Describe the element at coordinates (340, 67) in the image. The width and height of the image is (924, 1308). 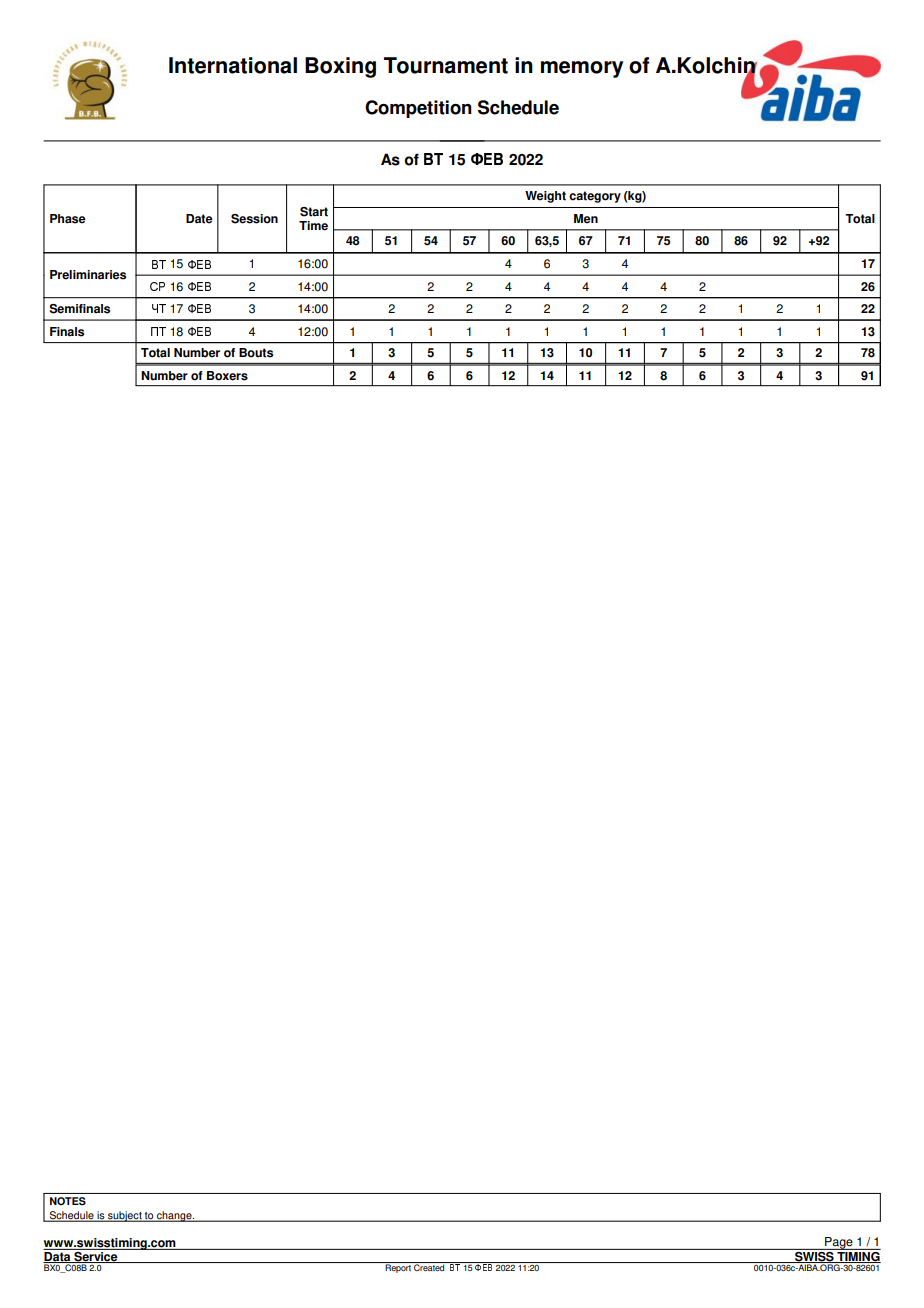
I see `Boxing` at that location.
